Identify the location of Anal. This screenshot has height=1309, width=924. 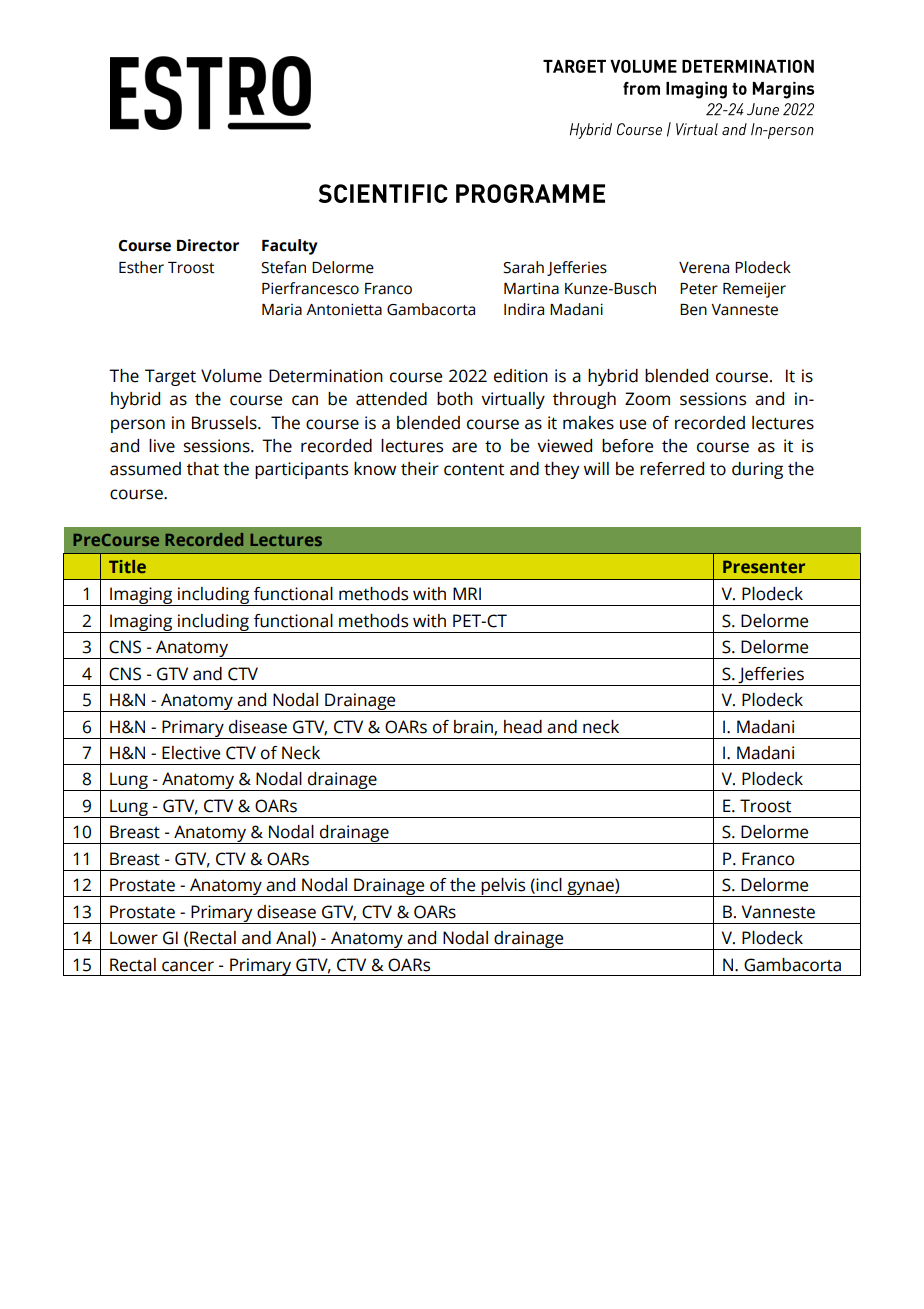
(293, 938).
